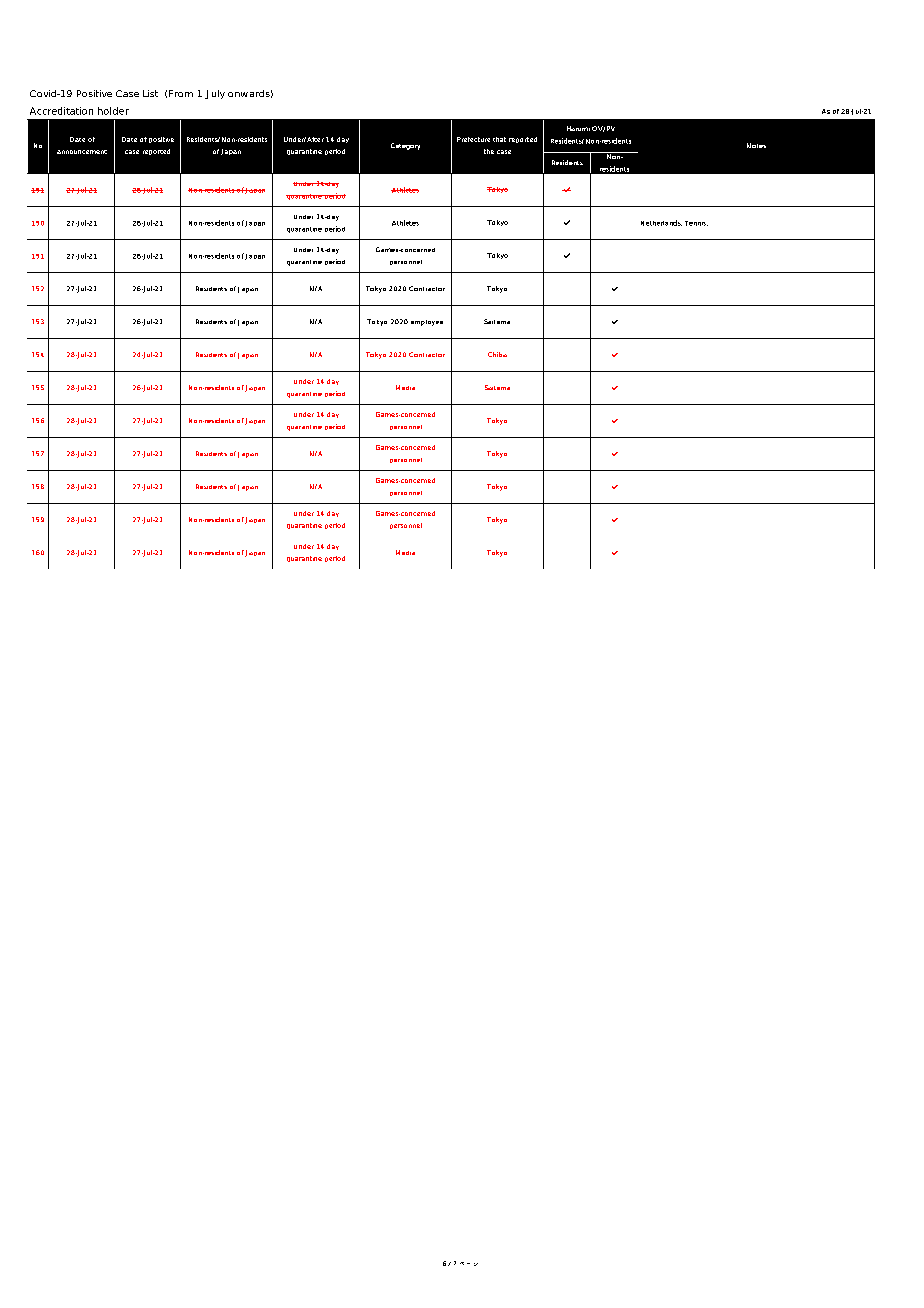 Image resolution: width=924 pixels, height=1308 pixels. I want to click on Prefecture, so click(473, 139).
